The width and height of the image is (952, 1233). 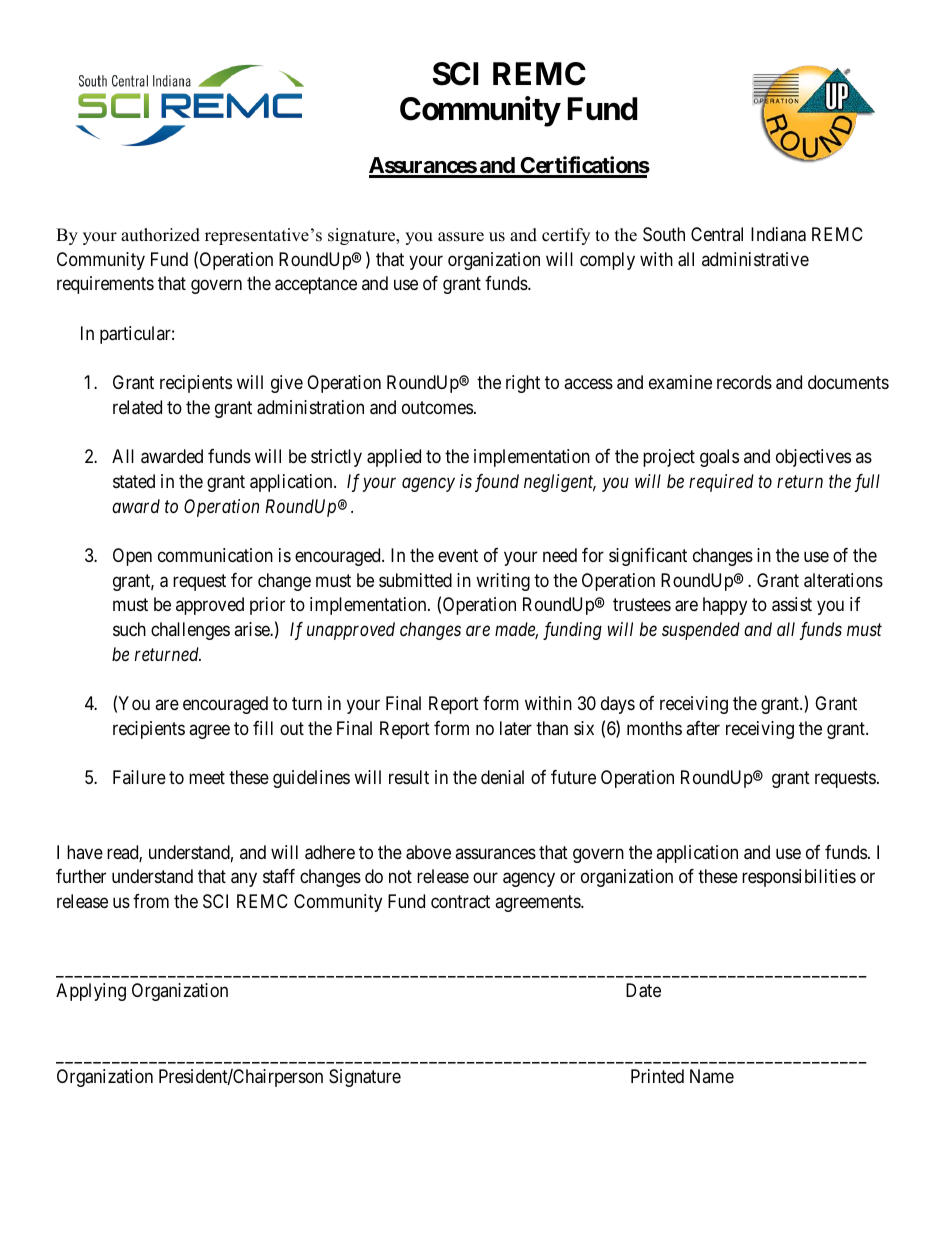 What do you see at coordinates (160, 235) in the image?
I see `authorized` at bounding box center [160, 235].
